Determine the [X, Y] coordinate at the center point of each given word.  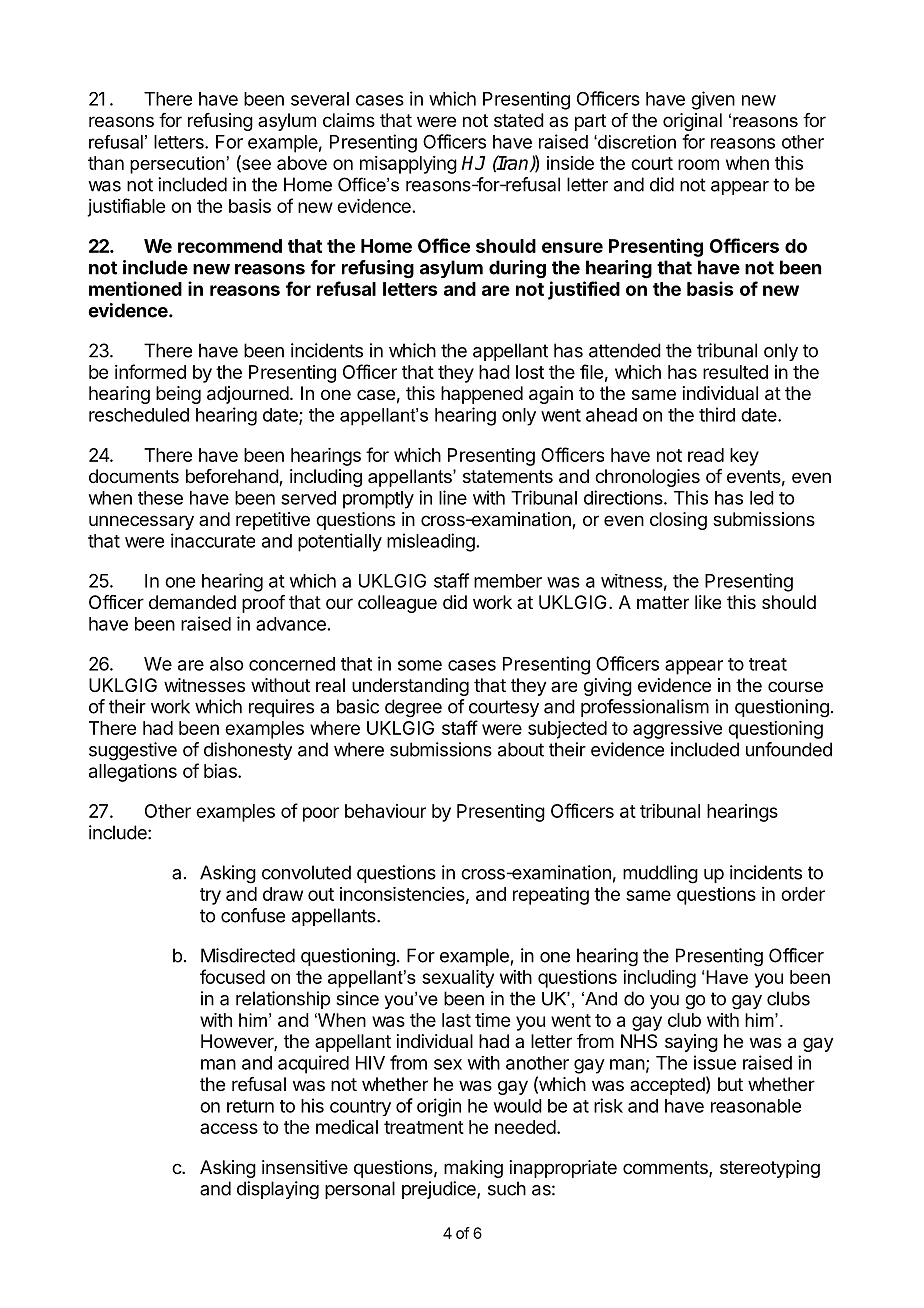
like [708, 602]
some [420, 665]
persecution [177, 165]
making [473, 1169]
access [229, 1128]
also [226, 664]
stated [519, 120]
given [713, 100]
